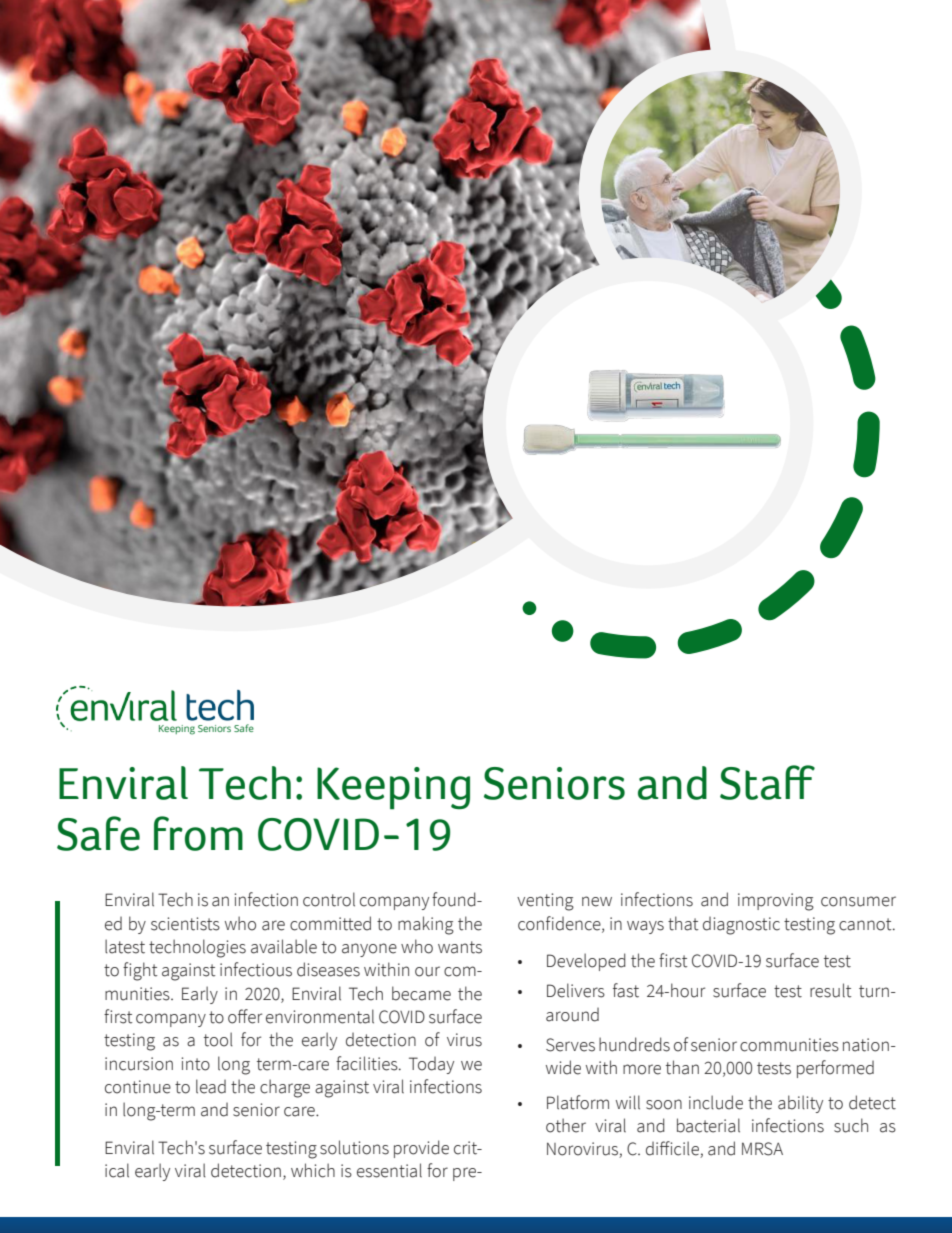 The image size is (952, 1233). Describe the element at coordinates (762, 1149) in the image. I see `MRSA` at that location.
